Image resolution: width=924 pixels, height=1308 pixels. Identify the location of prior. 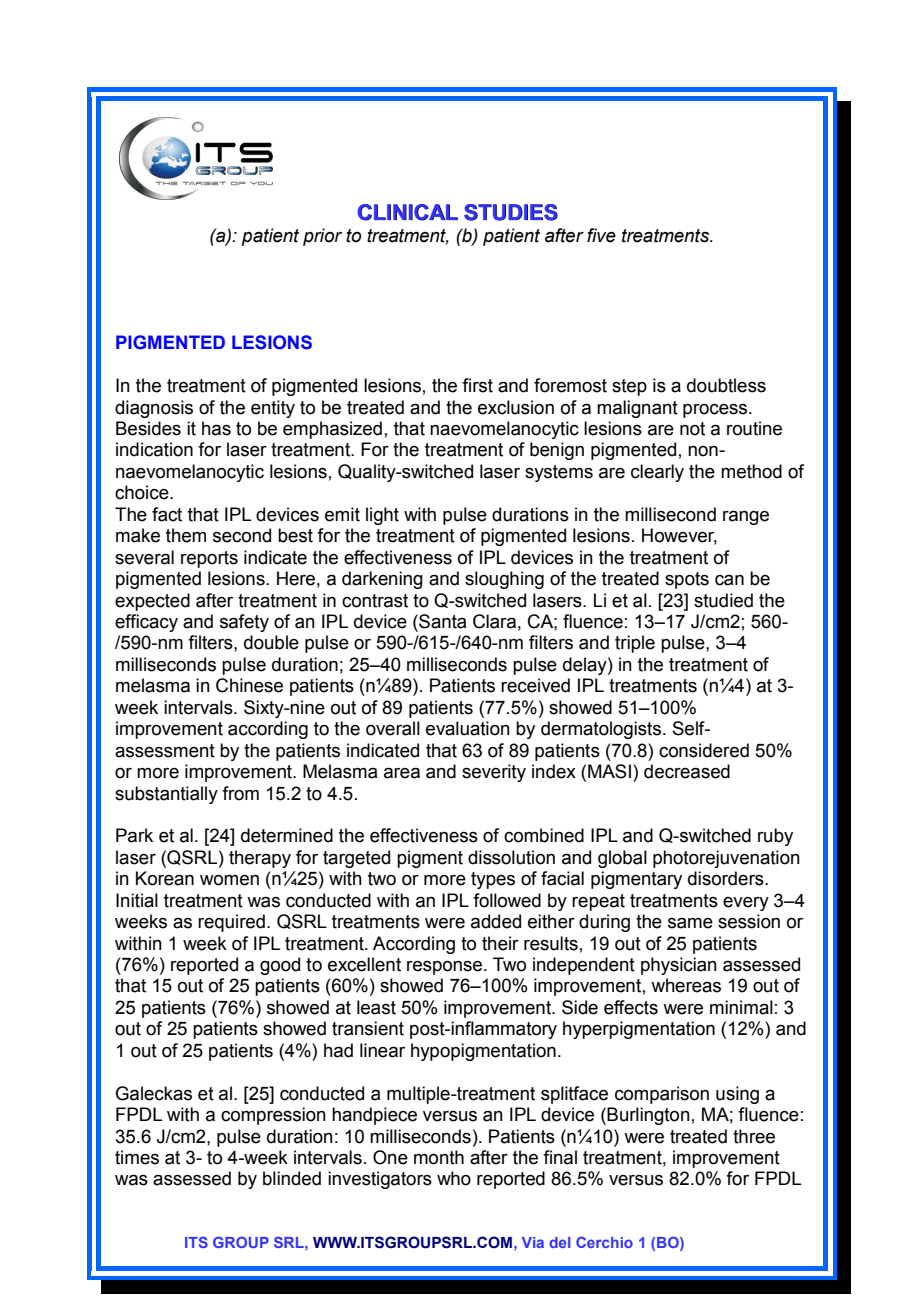
(322, 237).
